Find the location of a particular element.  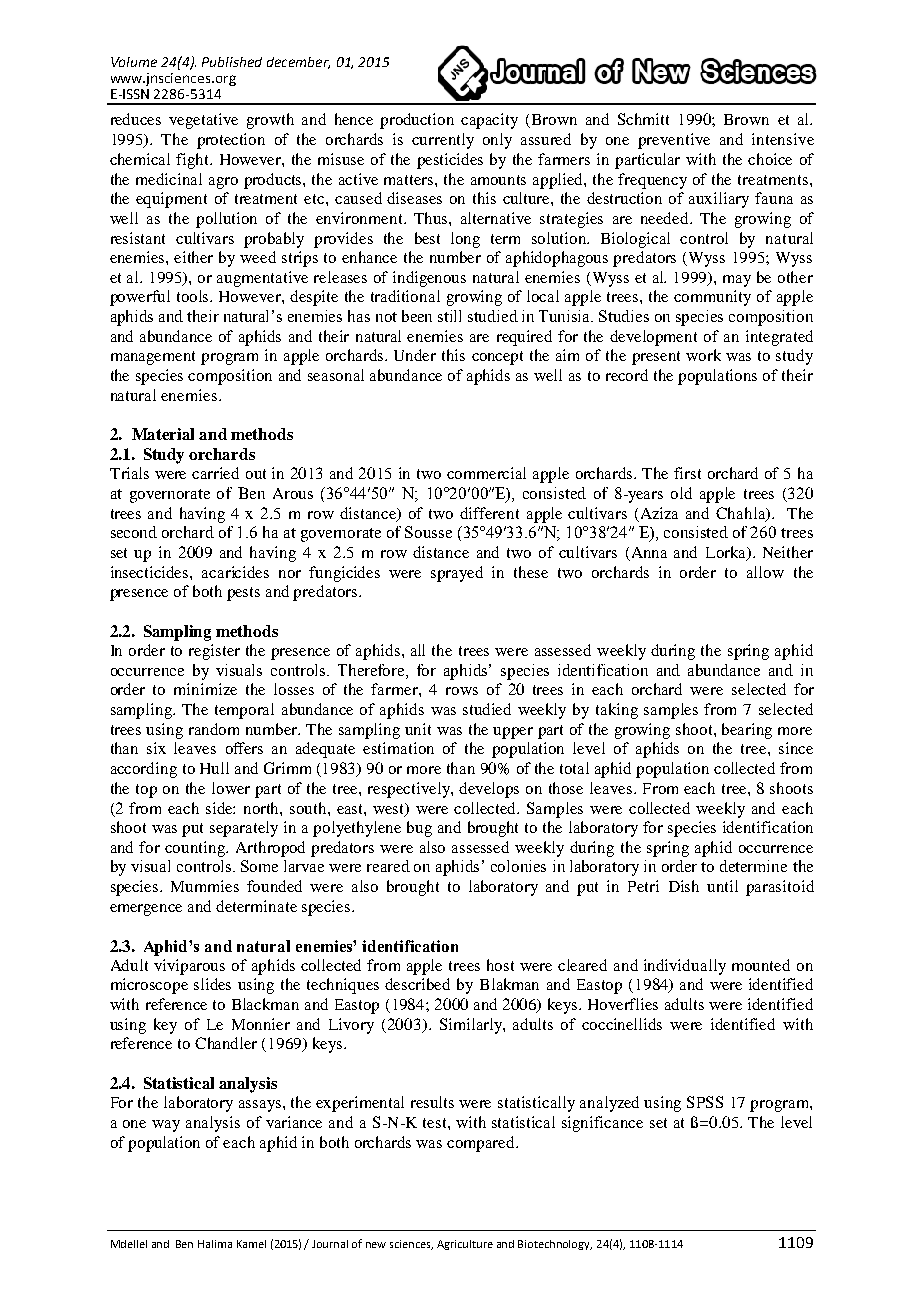

vegetative is located at coordinates (203, 121).
